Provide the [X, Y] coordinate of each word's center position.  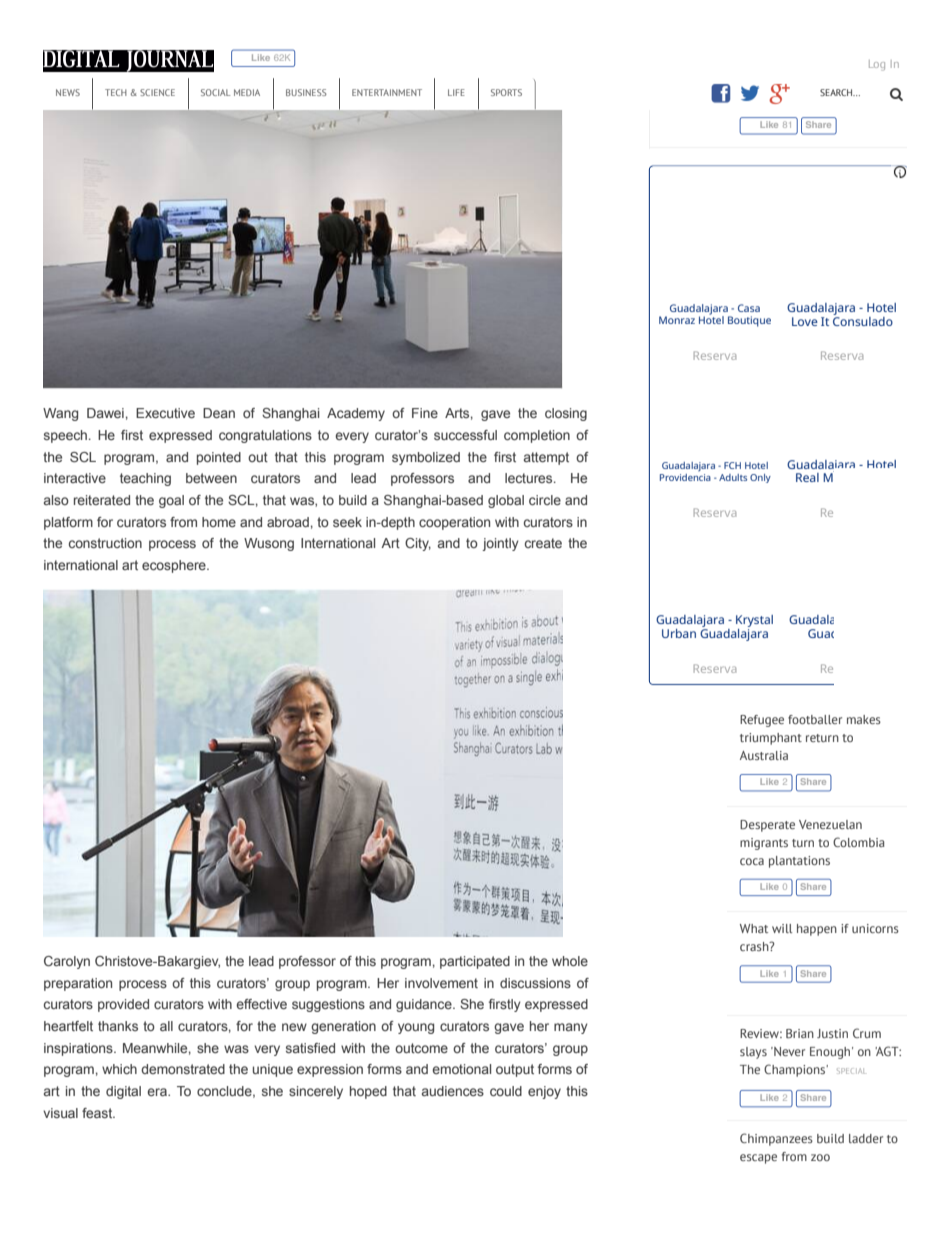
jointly [500, 544]
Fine [425, 413]
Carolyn [67, 962]
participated [475, 962]
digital [123, 1092]
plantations [799, 862]
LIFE [456, 92]
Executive [165, 413]
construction [105, 543]
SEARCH [837, 92]
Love [805, 321]
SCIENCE [157, 92]
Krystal [754, 622]
